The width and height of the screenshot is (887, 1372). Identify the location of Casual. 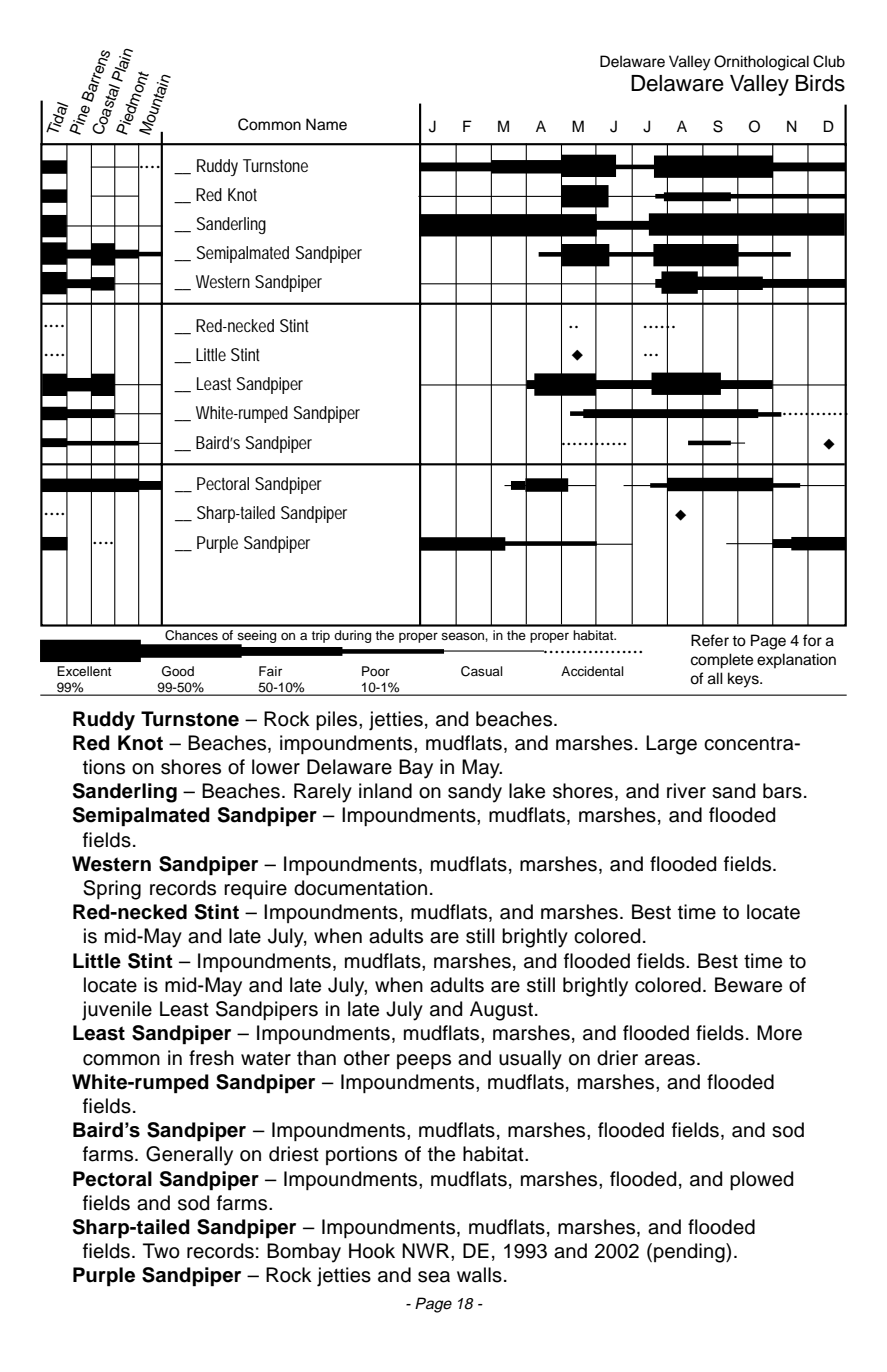
(482, 671).
